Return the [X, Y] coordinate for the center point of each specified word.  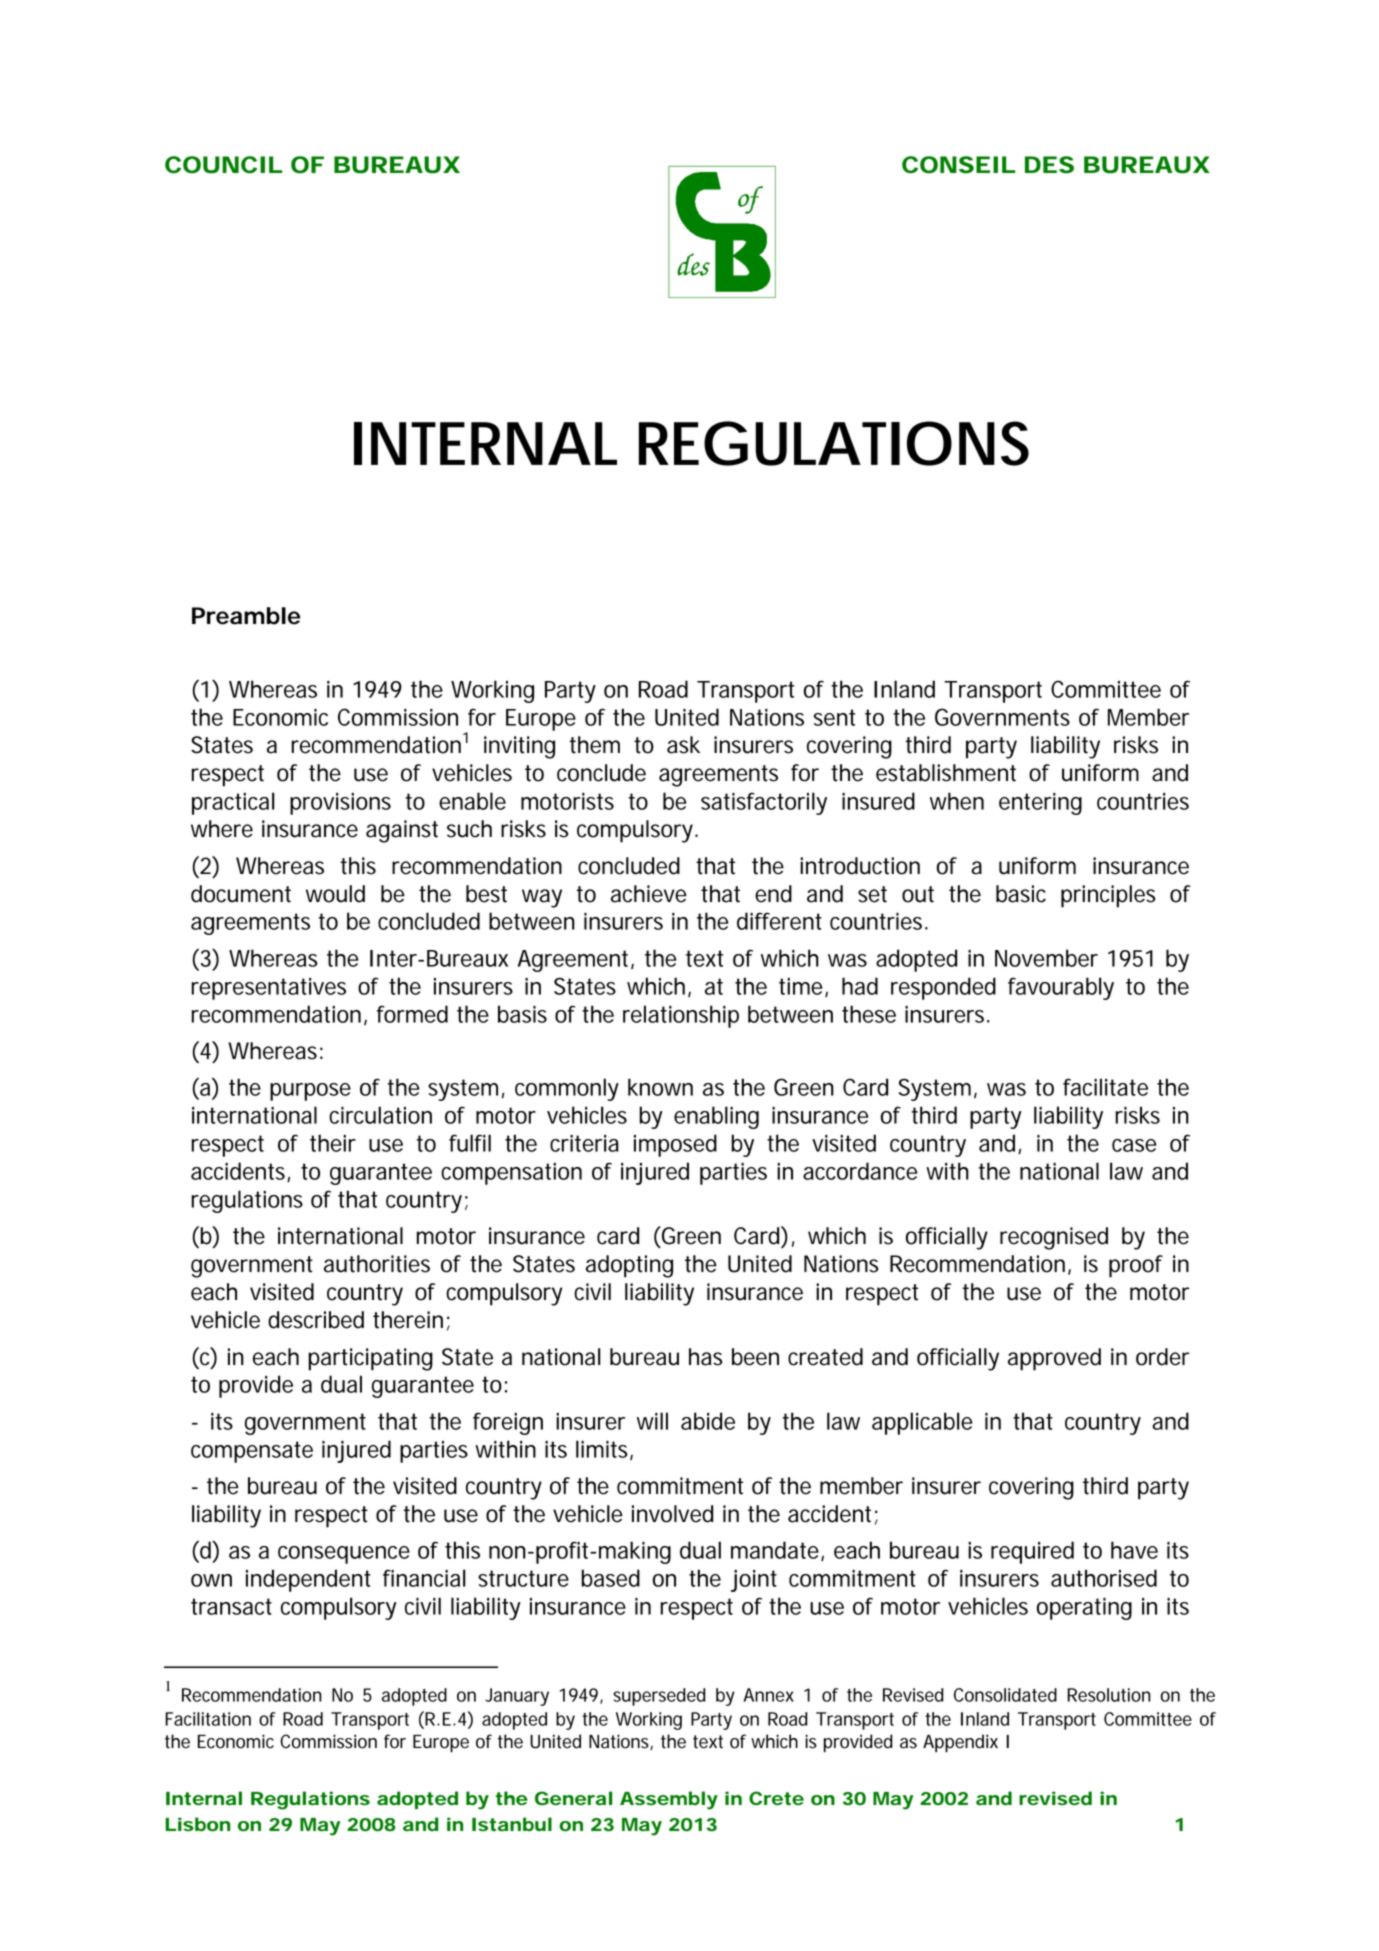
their [333, 1143]
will [652, 1421]
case [1134, 1145]
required [1032, 1552]
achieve [649, 894]
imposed [675, 1145]
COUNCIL [223, 165]
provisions [340, 804]
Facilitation [208, 1719]
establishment [946, 773]
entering [1040, 803]
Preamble [246, 616]
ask [683, 745]
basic [1021, 894]
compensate [252, 1452]
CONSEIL [958, 165]
